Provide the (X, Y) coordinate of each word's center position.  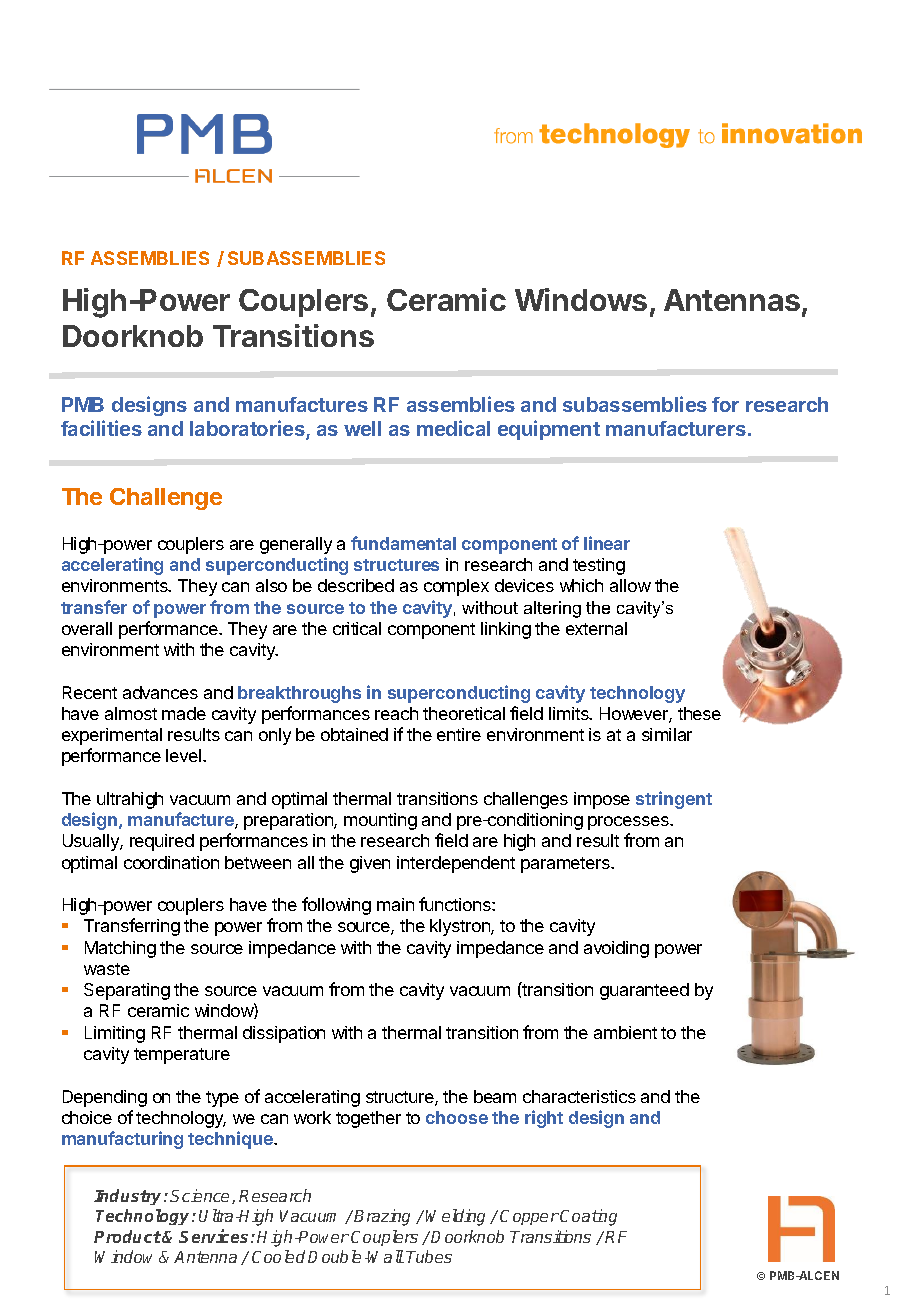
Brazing (382, 1217)
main (395, 904)
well (362, 428)
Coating (588, 1217)
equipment (549, 430)
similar (667, 734)
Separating (127, 991)
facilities (101, 428)
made (184, 713)
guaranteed (644, 991)
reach (396, 713)
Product (127, 1236)
